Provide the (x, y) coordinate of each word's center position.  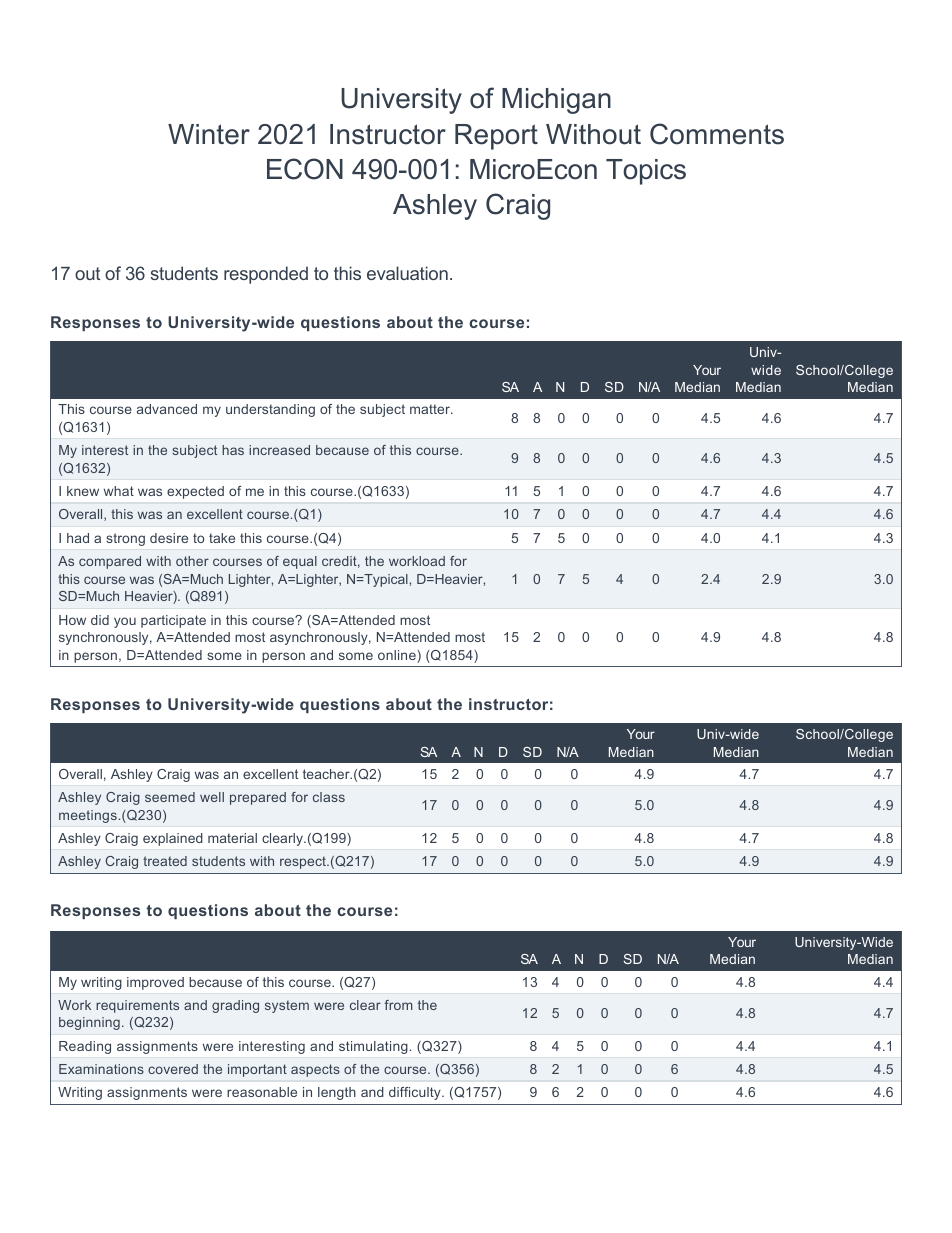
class (329, 797)
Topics (646, 172)
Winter (209, 134)
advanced (167, 409)
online (398, 656)
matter (431, 409)
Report (496, 137)
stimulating (373, 1047)
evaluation (407, 273)
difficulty (416, 1093)
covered (173, 1069)
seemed (170, 797)
